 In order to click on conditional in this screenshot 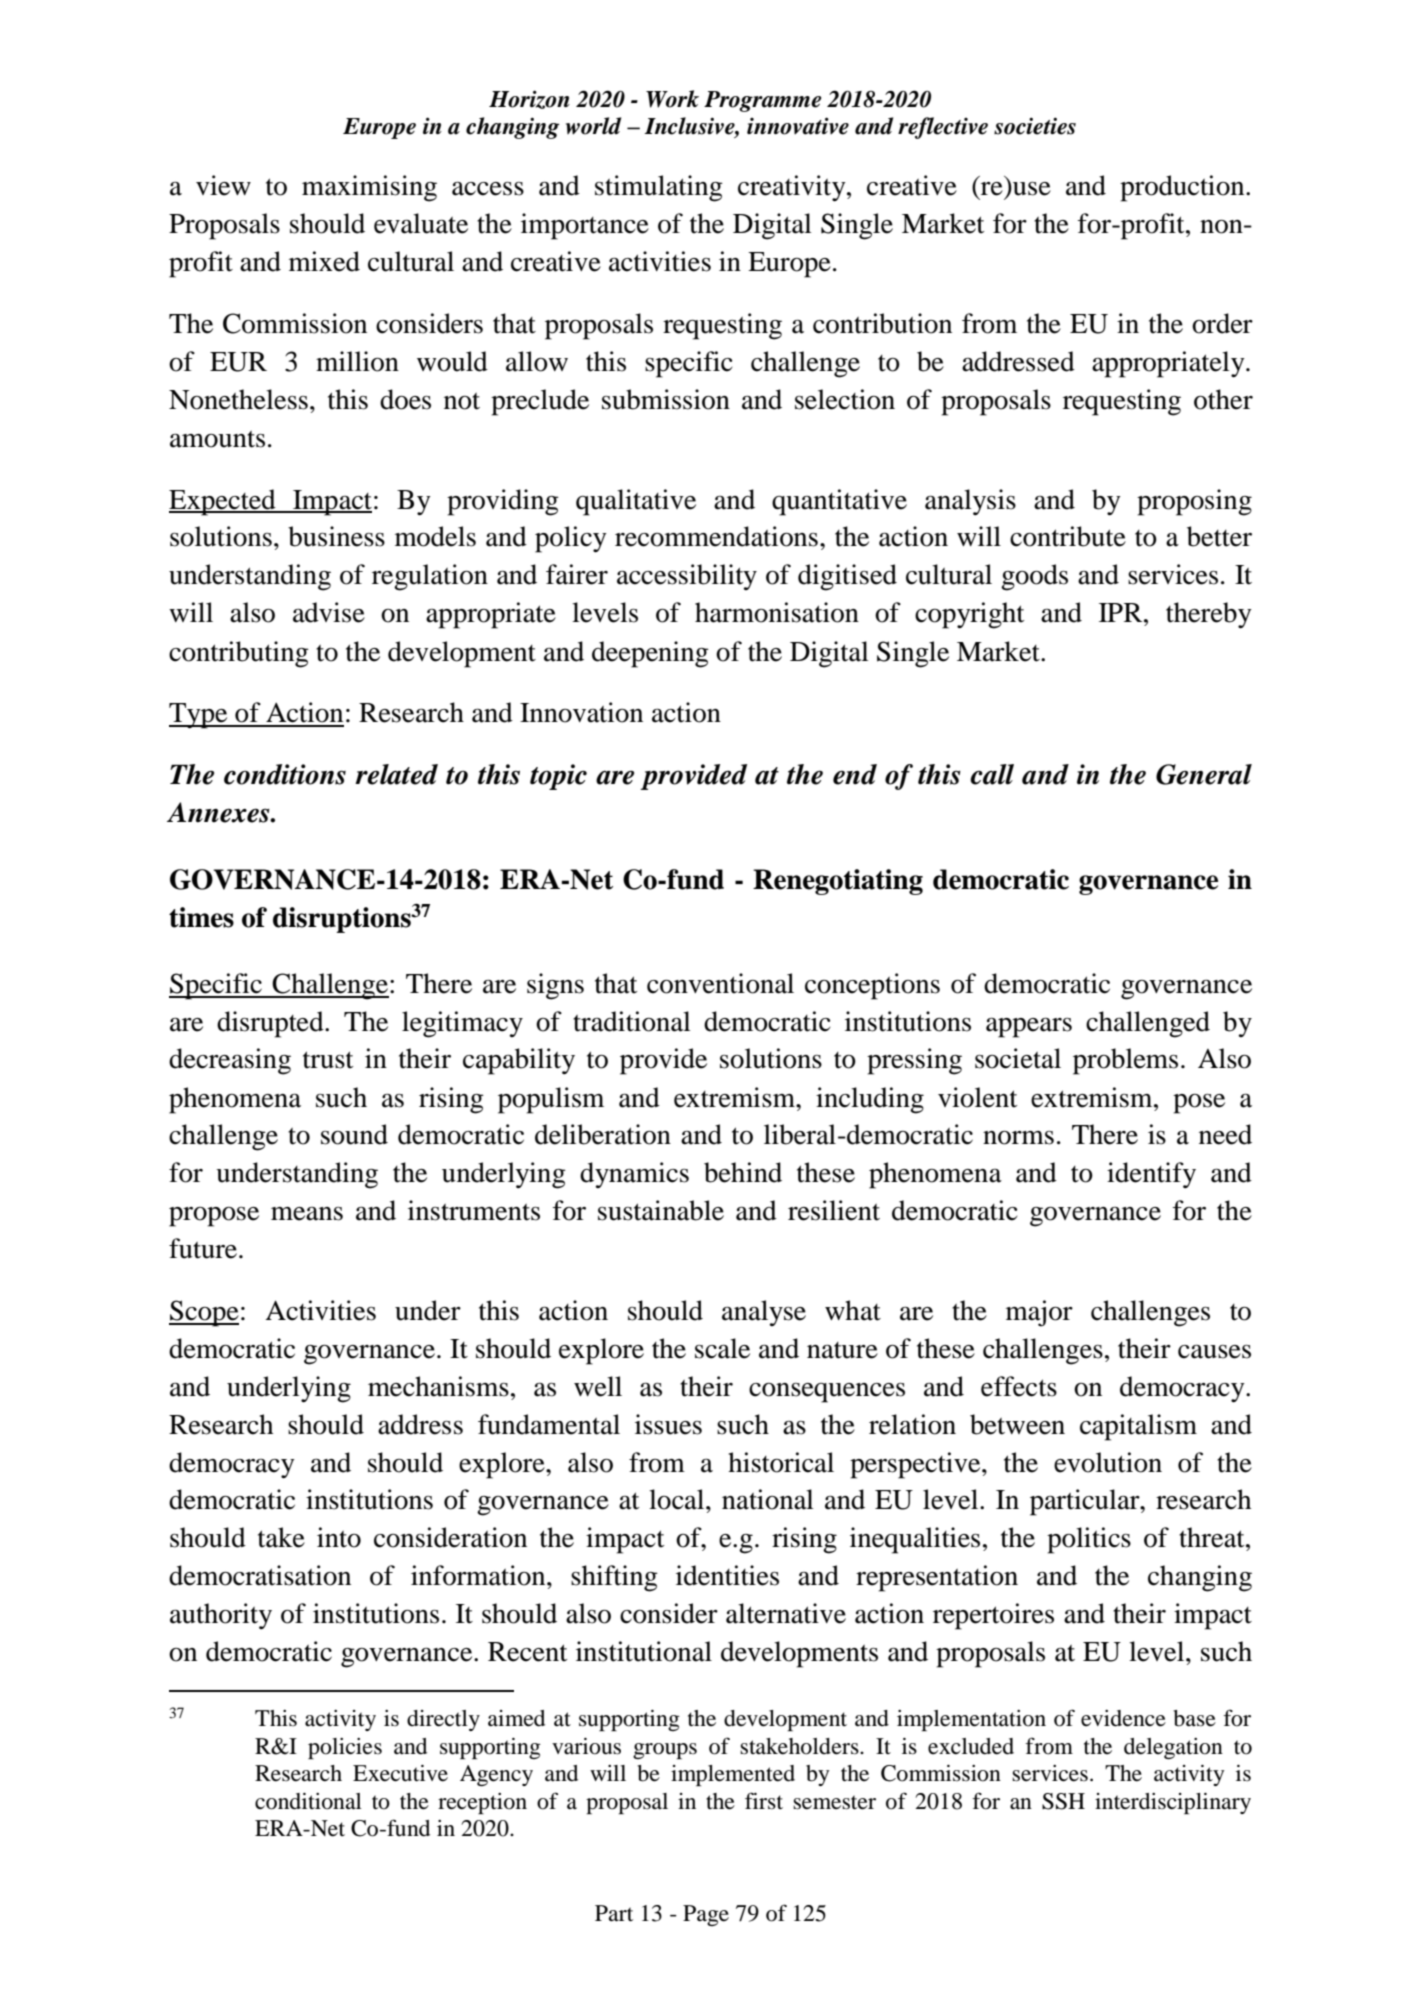, I will do `click(308, 1801)`.
